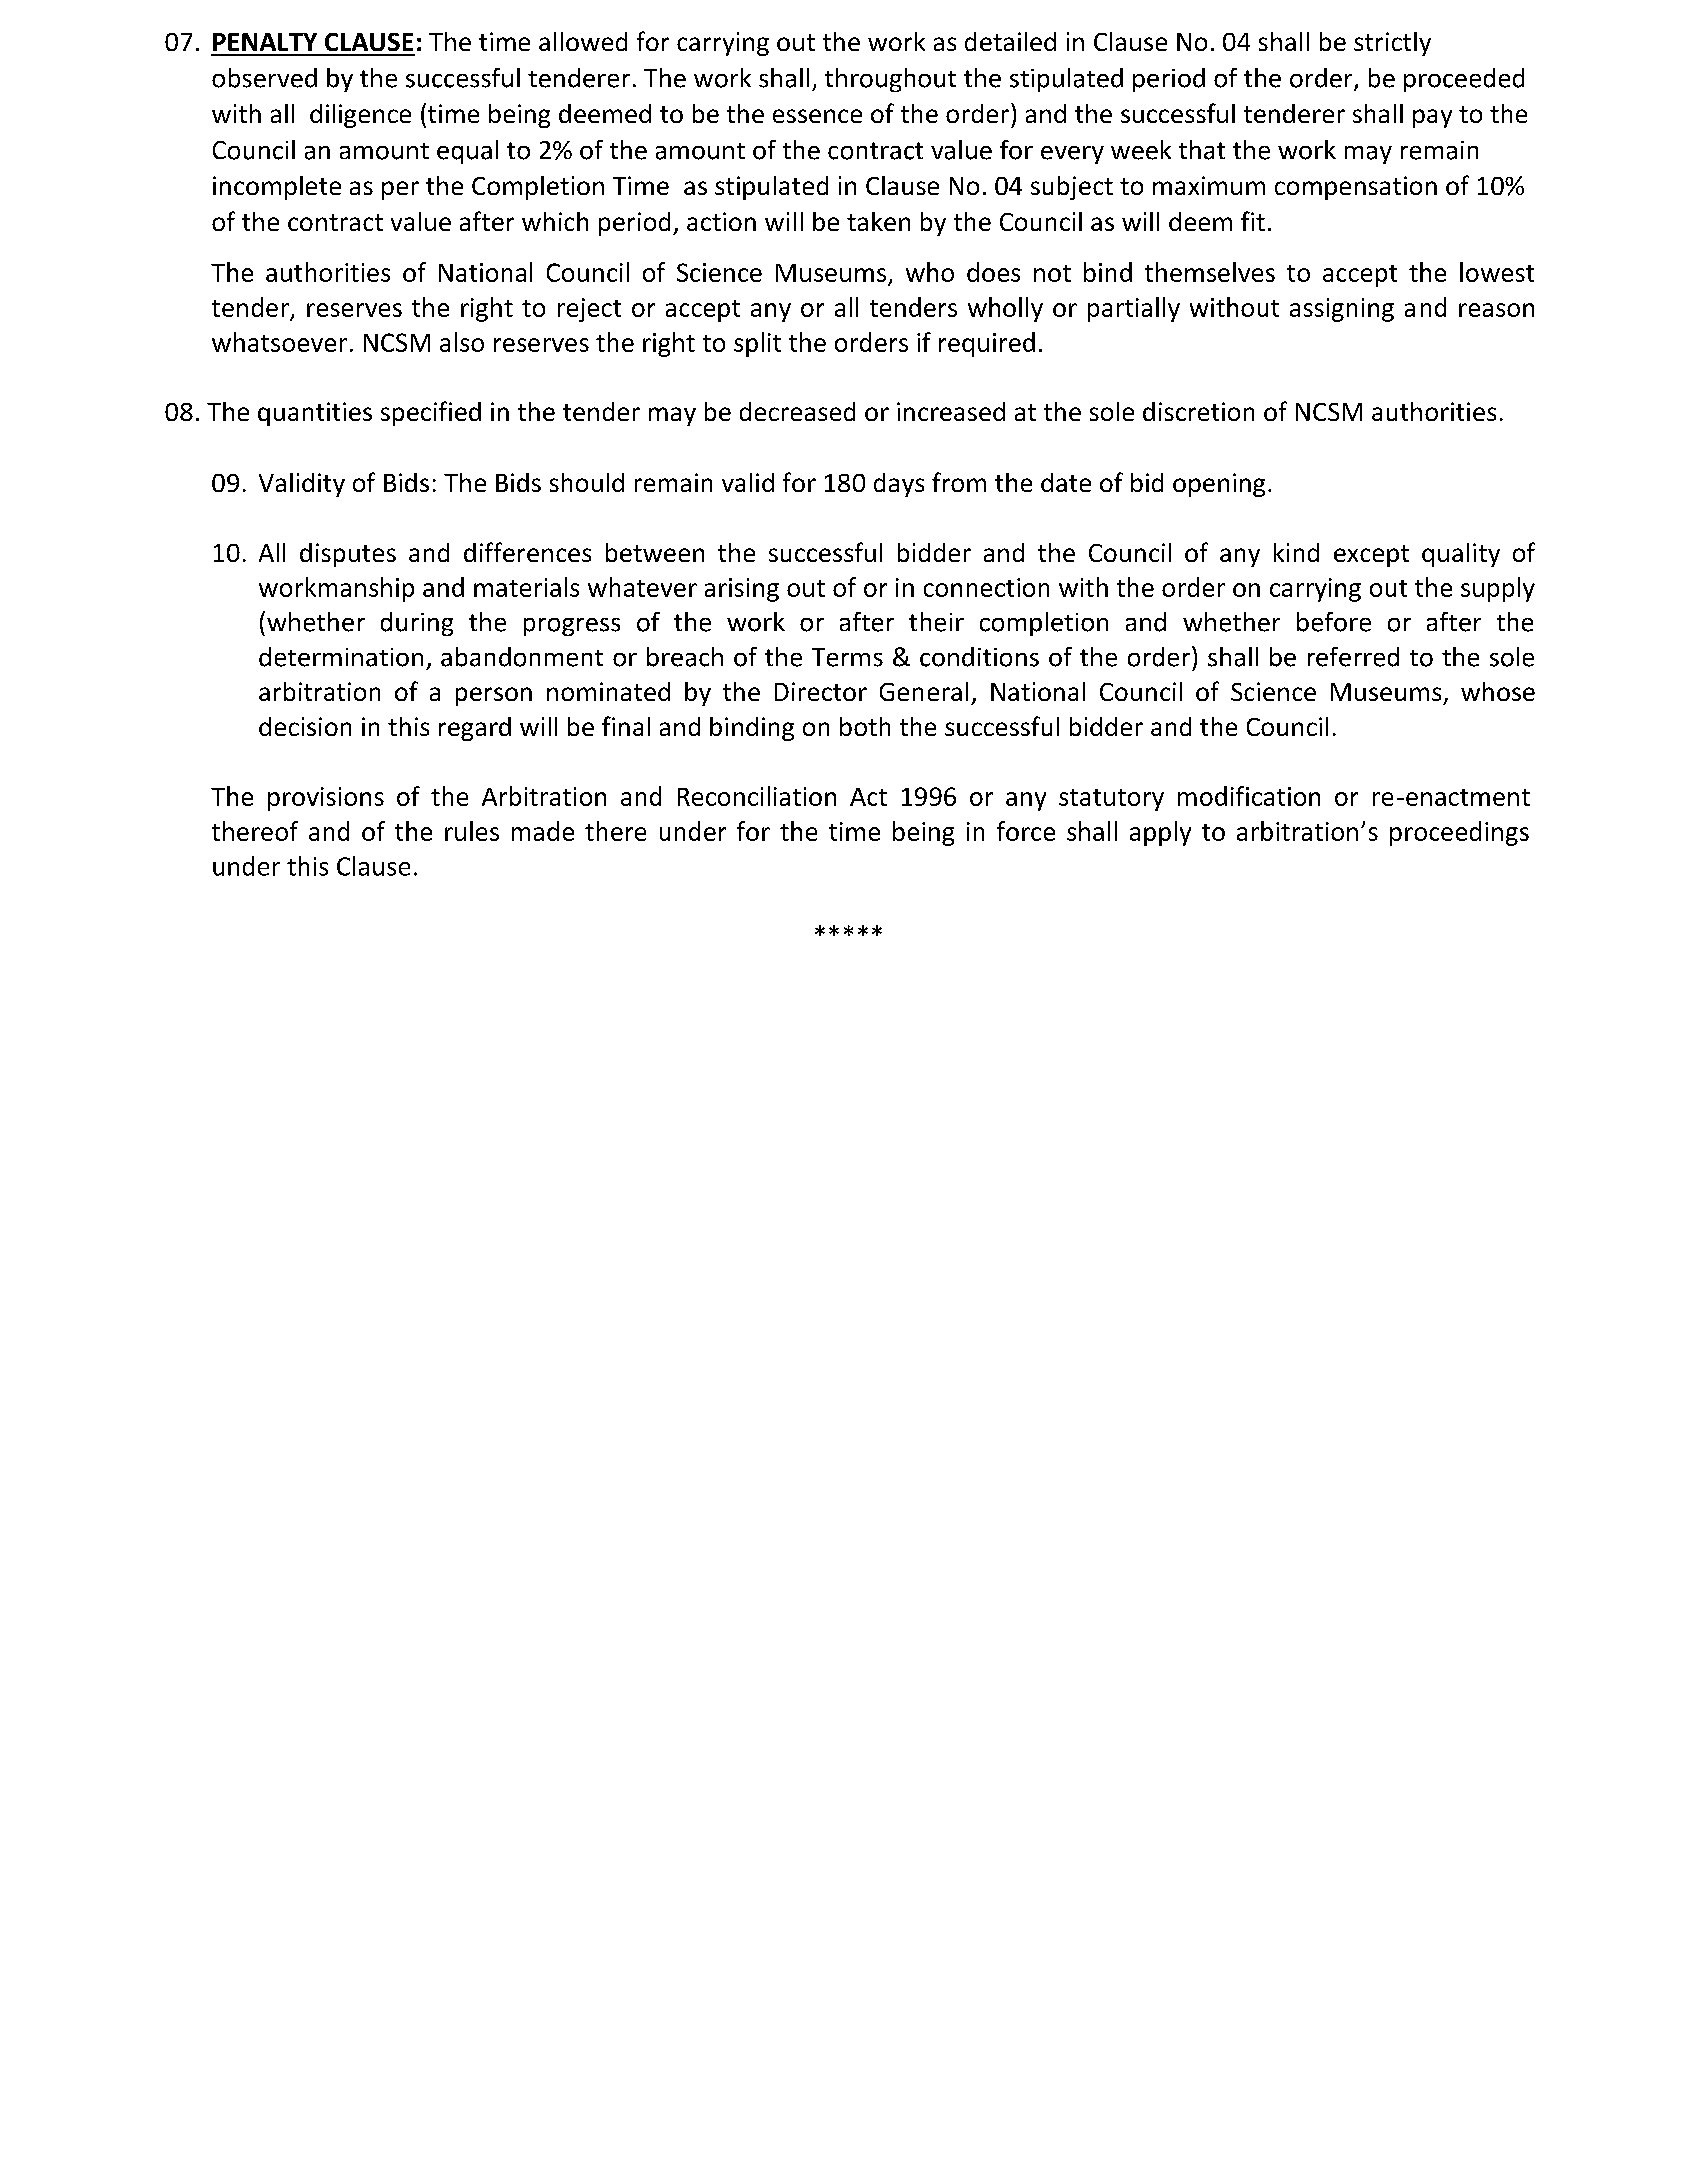  Describe the element at coordinates (1342, 310) in the screenshot. I see `assigning` at that location.
